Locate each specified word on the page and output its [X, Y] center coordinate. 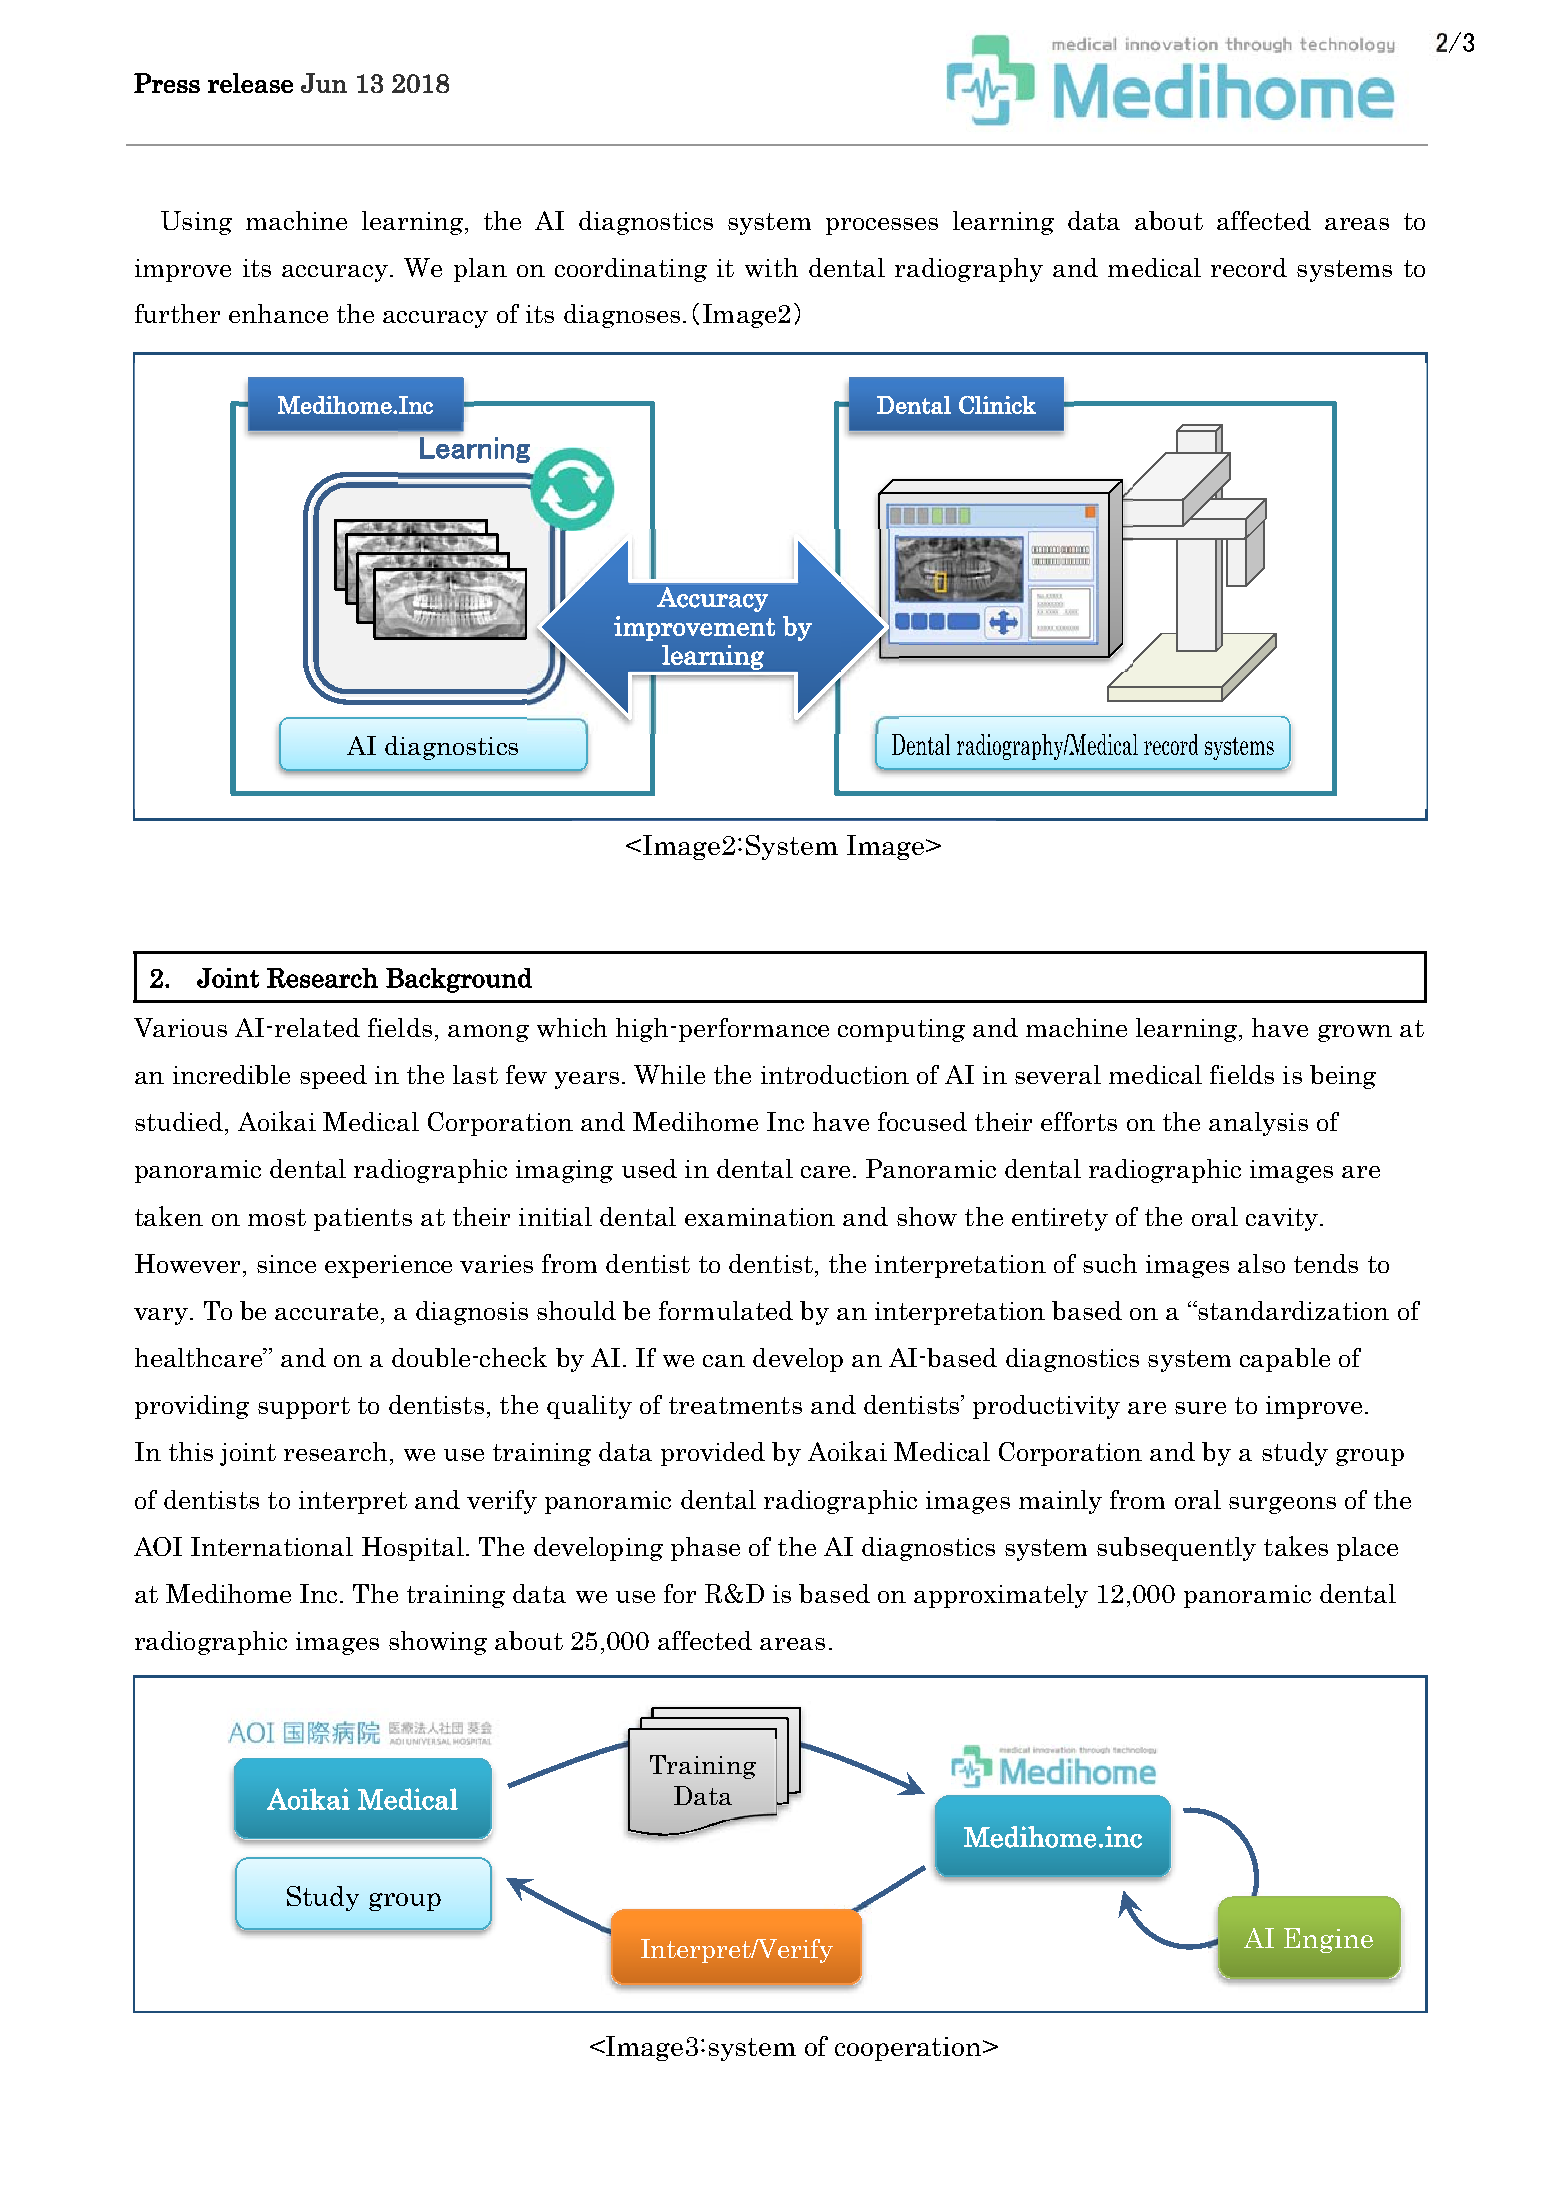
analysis [1258, 1124]
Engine [1328, 1940]
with [771, 267]
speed [333, 1077]
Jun [324, 83]
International [272, 1546]
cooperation [909, 2049]
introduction [835, 1074]
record [1249, 267]
